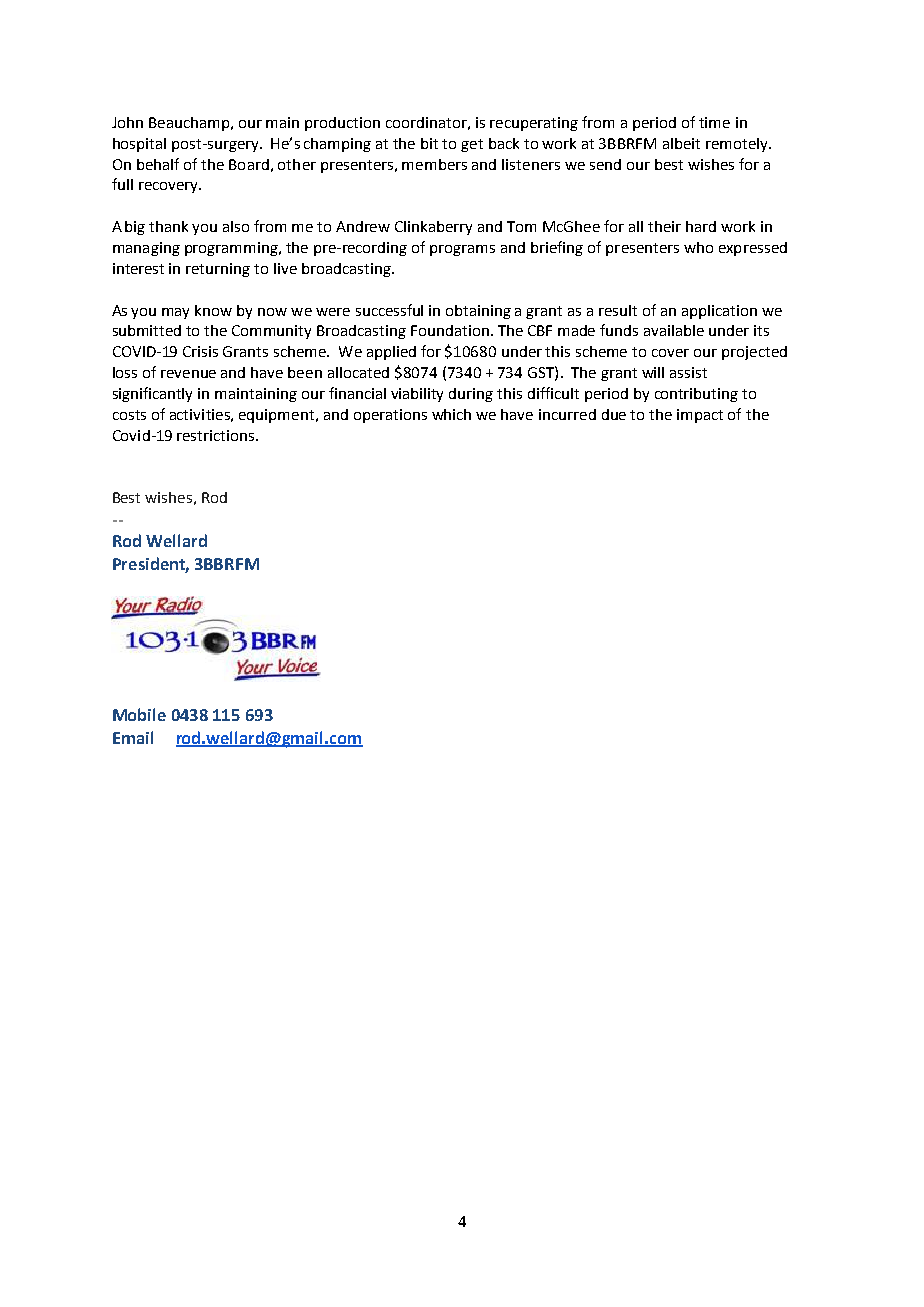  I want to click on restrictions, so click(217, 435).
